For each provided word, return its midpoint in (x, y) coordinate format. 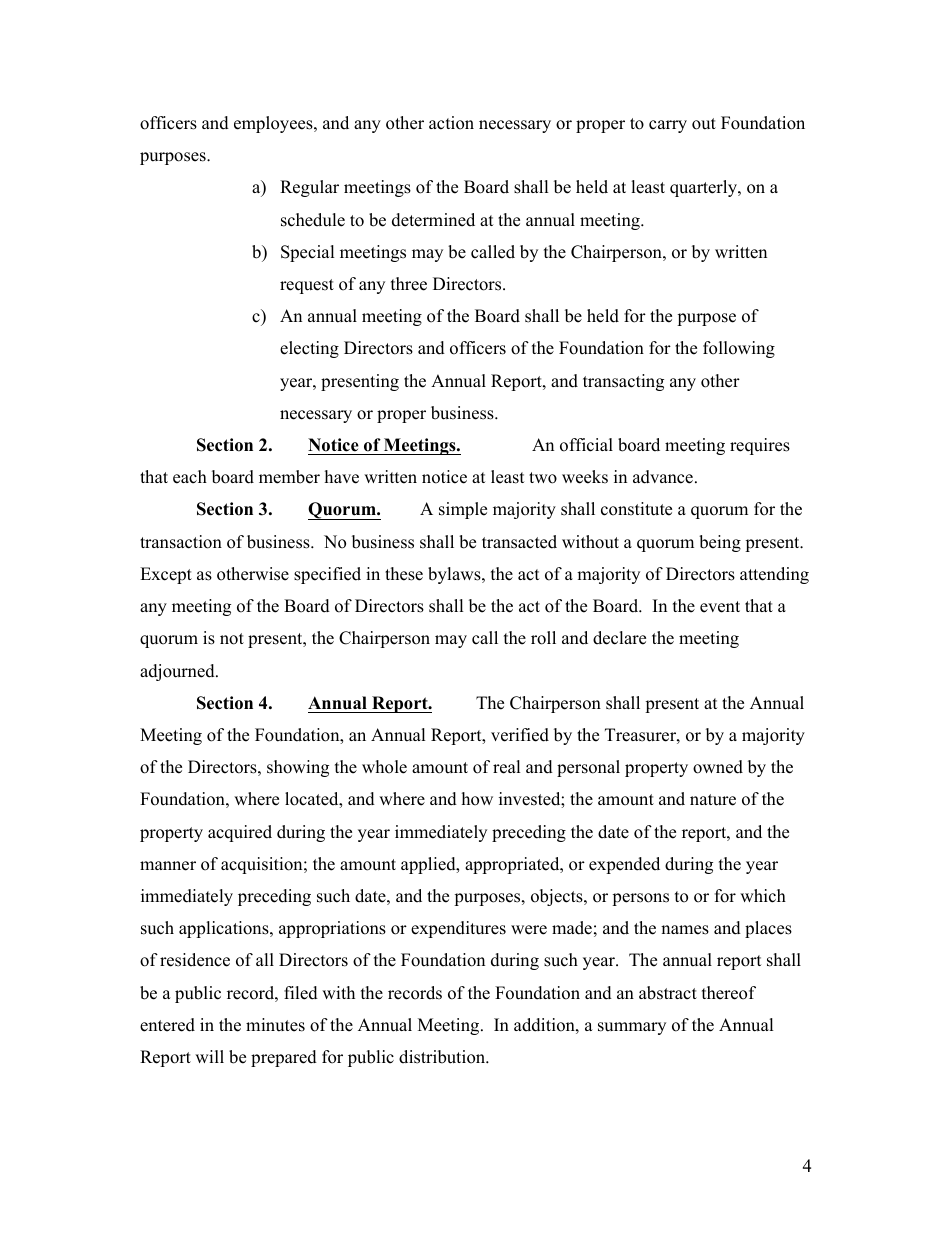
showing (298, 768)
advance (663, 477)
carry (668, 126)
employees (274, 124)
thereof (729, 993)
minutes (275, 1025)
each (190, 477)
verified (520, 735)
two (543, 478)
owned (718, 767)
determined (433, 220)
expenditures (458, 929)
